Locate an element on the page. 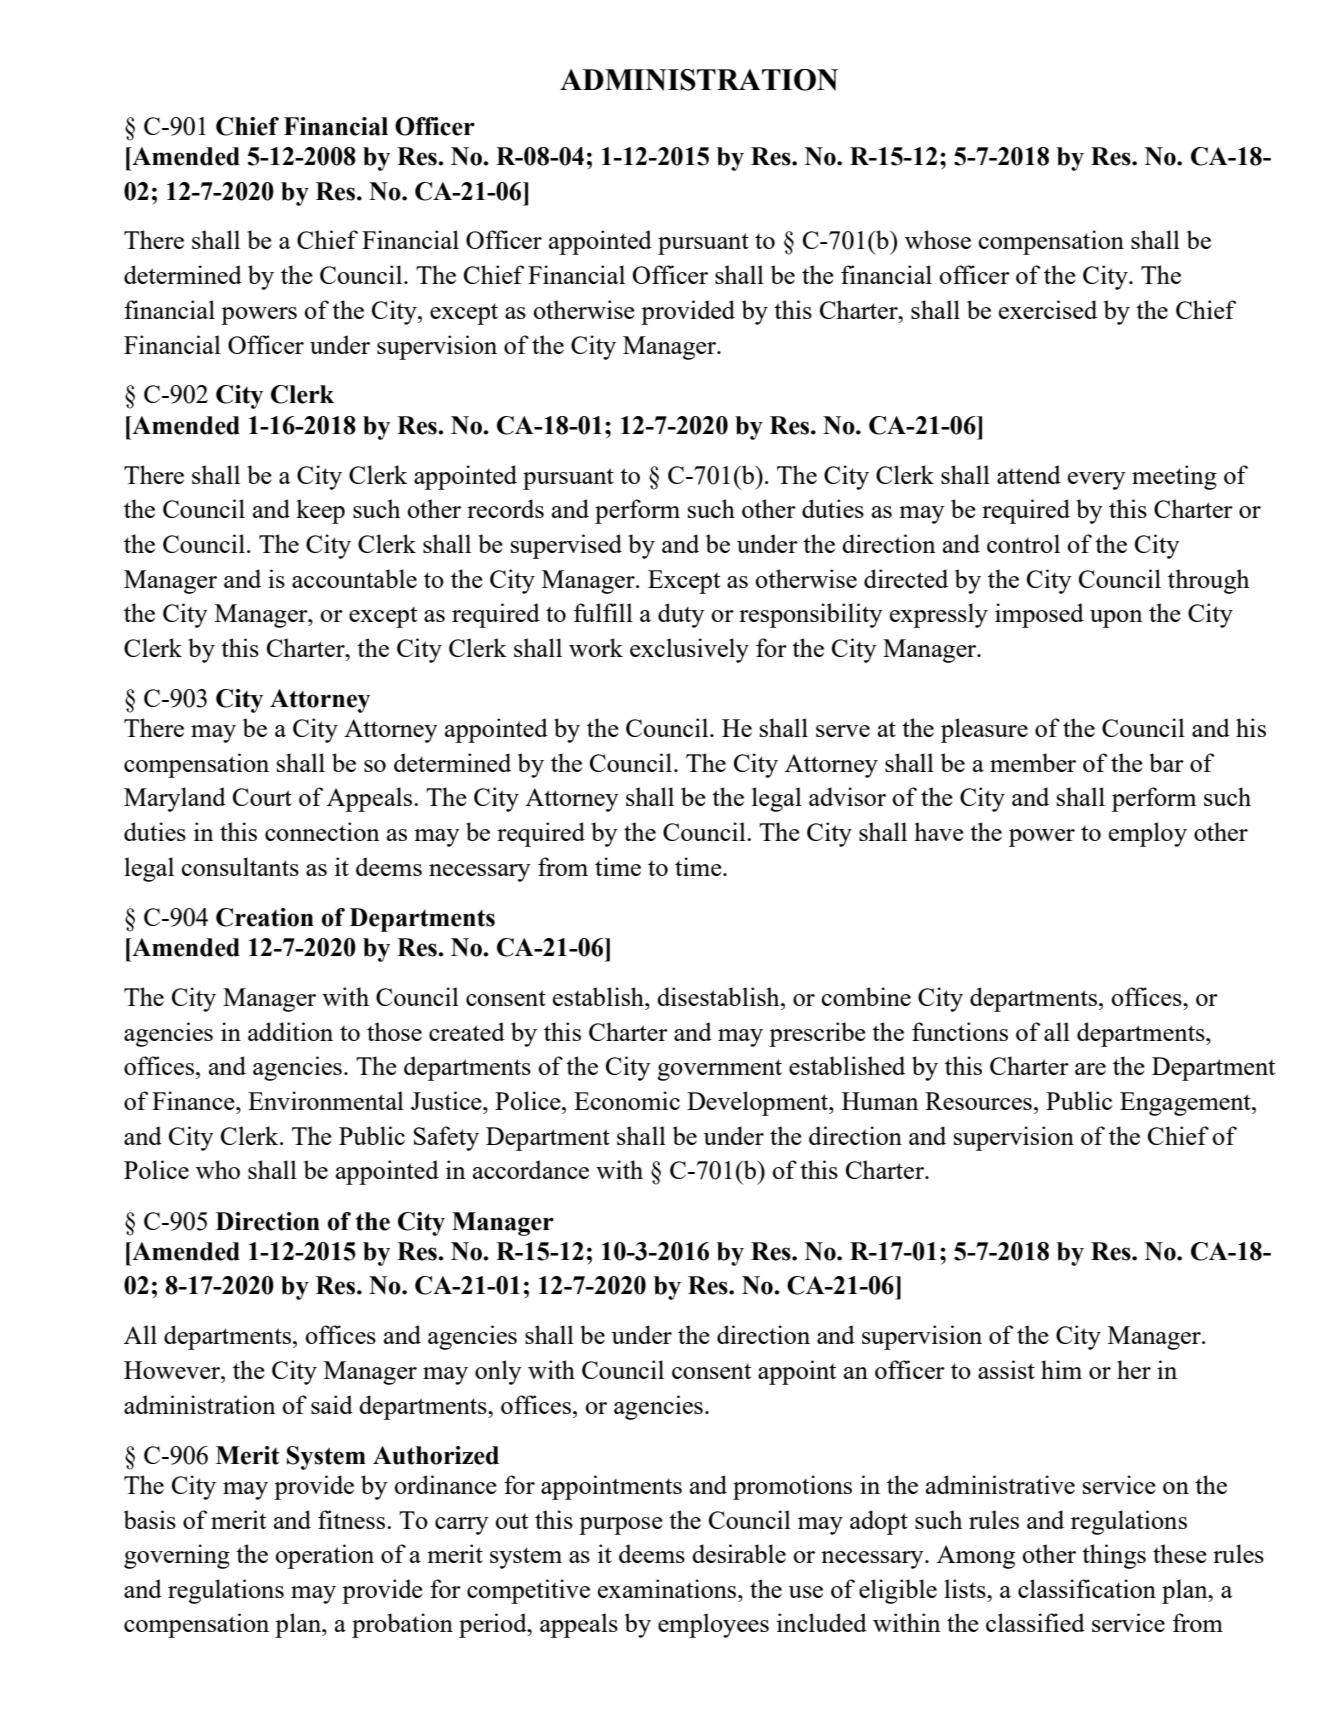 Image resolution: width=1338 pixels, height=1731 pixels. operation is located at coordinates (324, 1556).
